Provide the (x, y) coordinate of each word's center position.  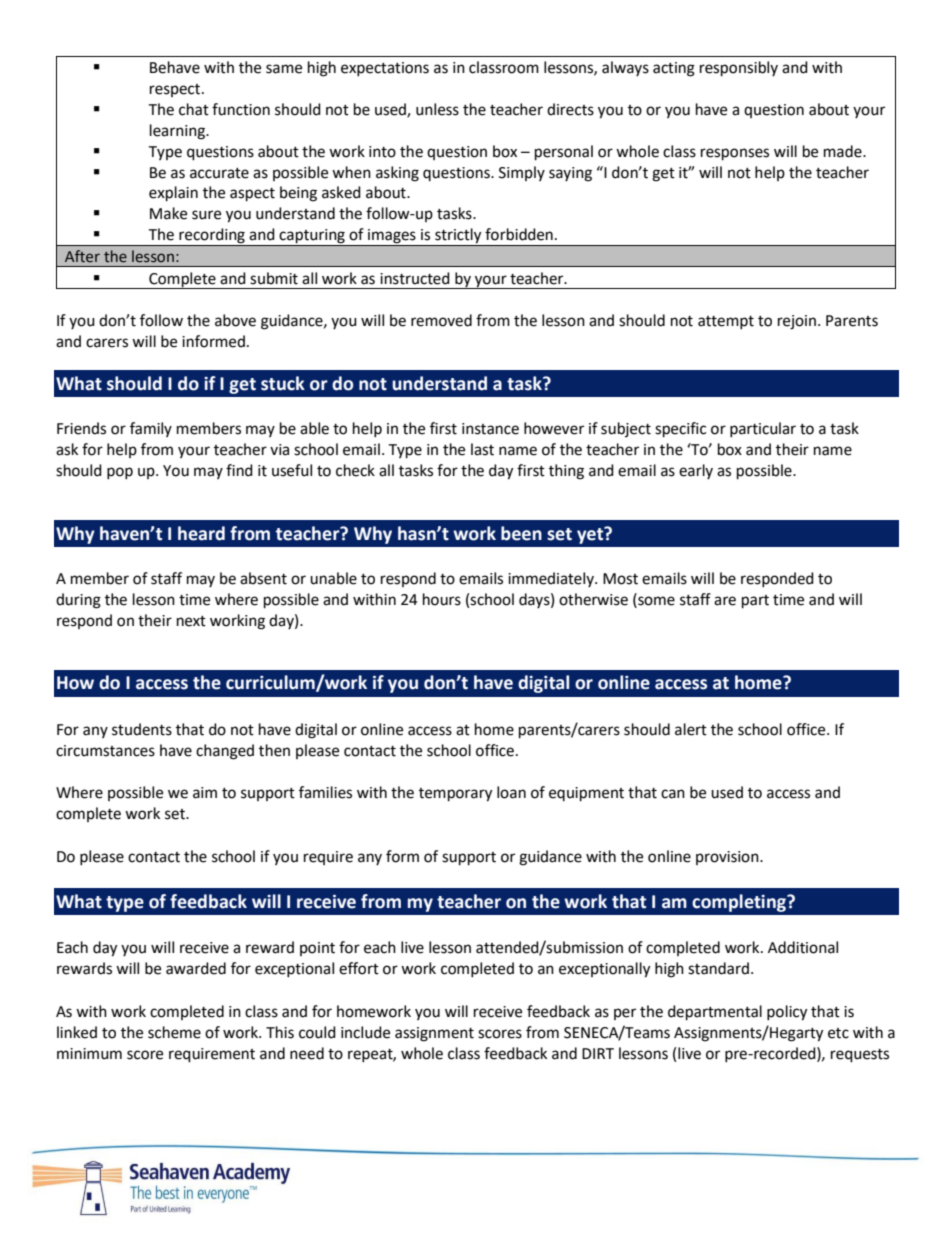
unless (437, 109)
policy (787, 1013)
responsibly (739, 69)
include (365, 1032)
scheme (174, 1032)
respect (176, 90)
